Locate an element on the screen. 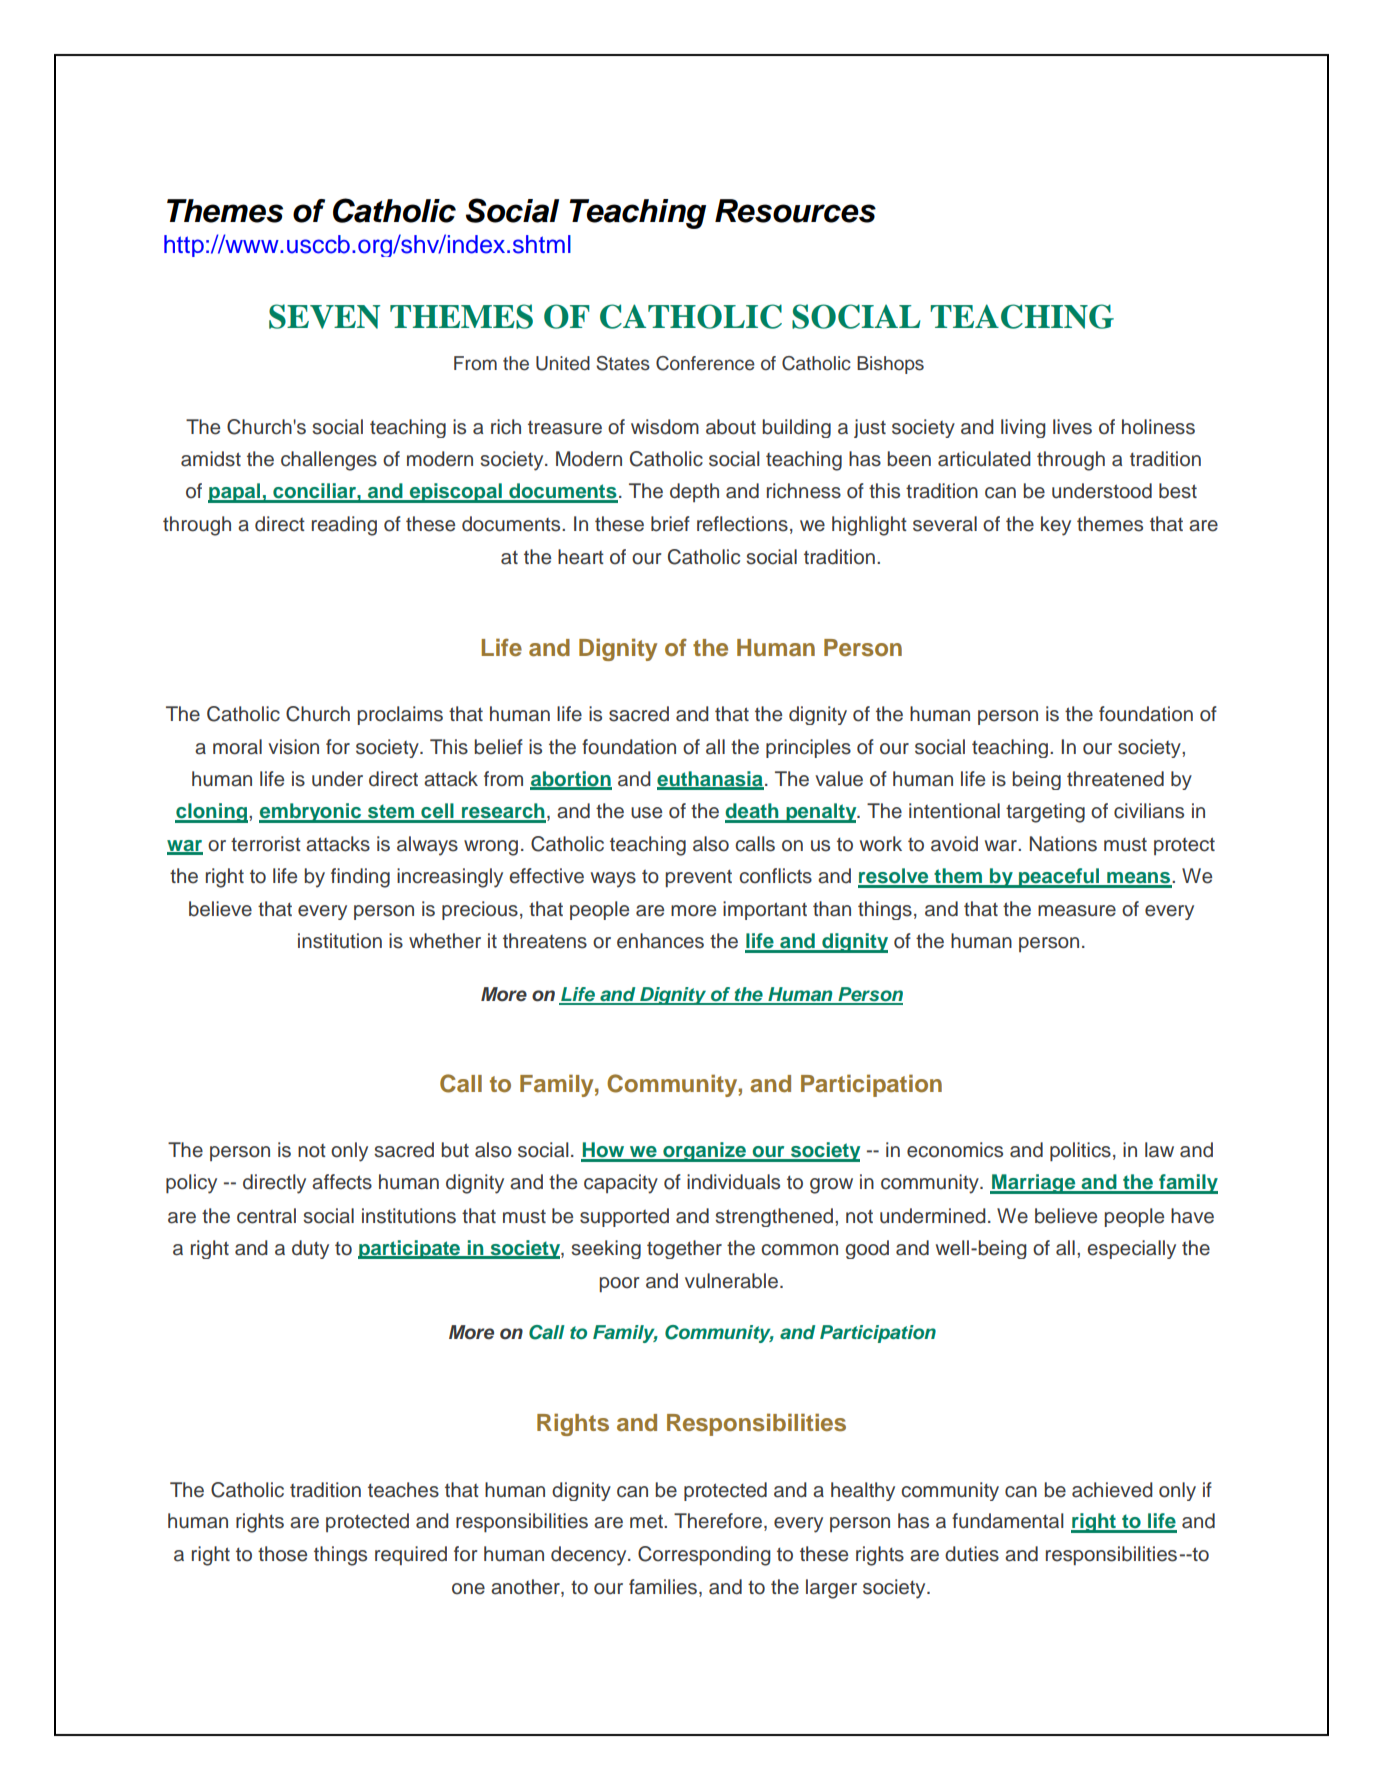 Image resolution: width=1383 pixels, height=1790 pixels. Corresponding is located at coordinates (704, 1556).
